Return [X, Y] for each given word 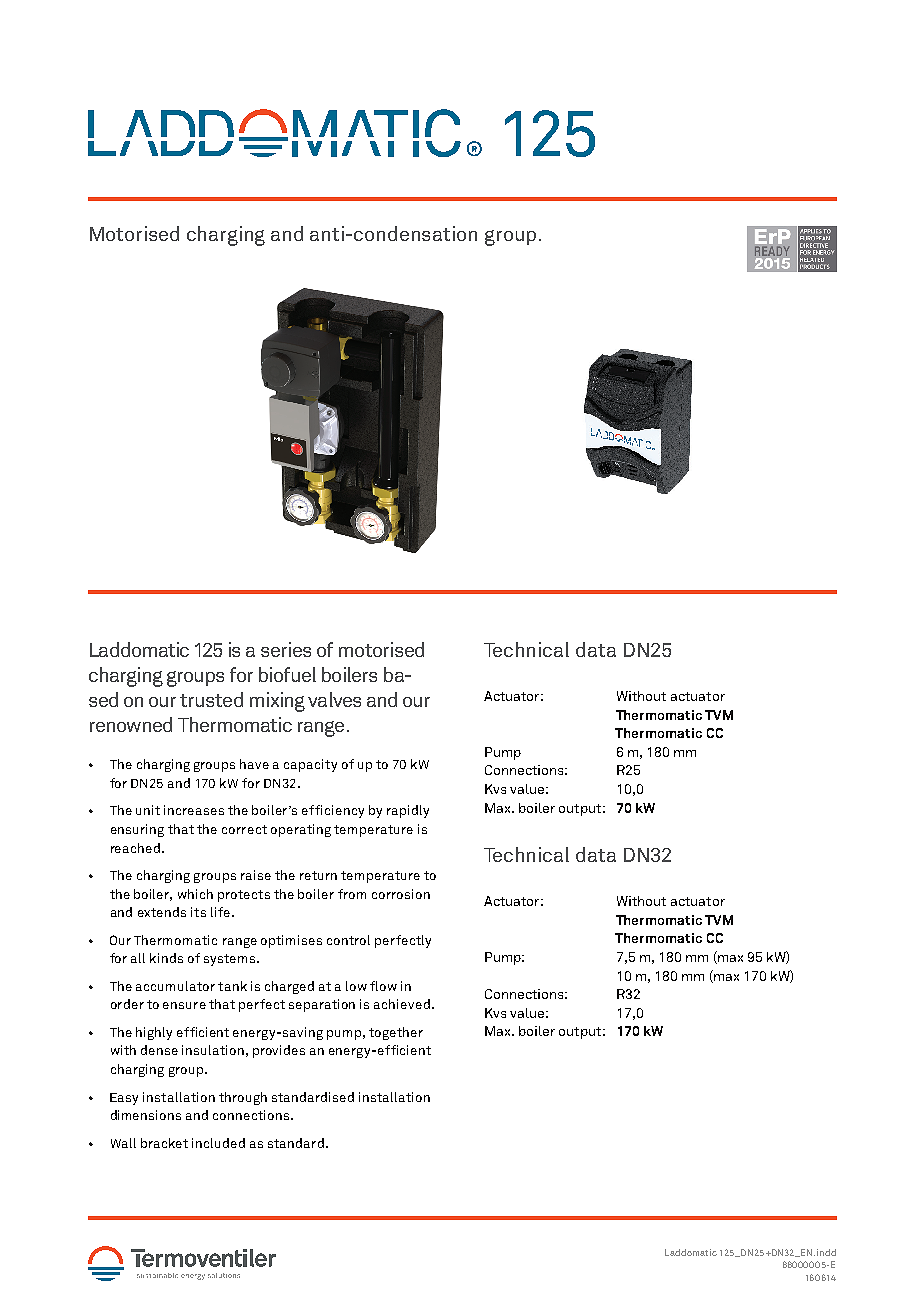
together [396, 1033]
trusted [211, 699]
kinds [166, 958]
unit [148, 810]
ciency [344, 811]
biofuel [287, 674]
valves [334, 699]
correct [244, 829]
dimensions [146, 1115]
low [356, 986]
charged [289, 987]
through [243, 1098]
